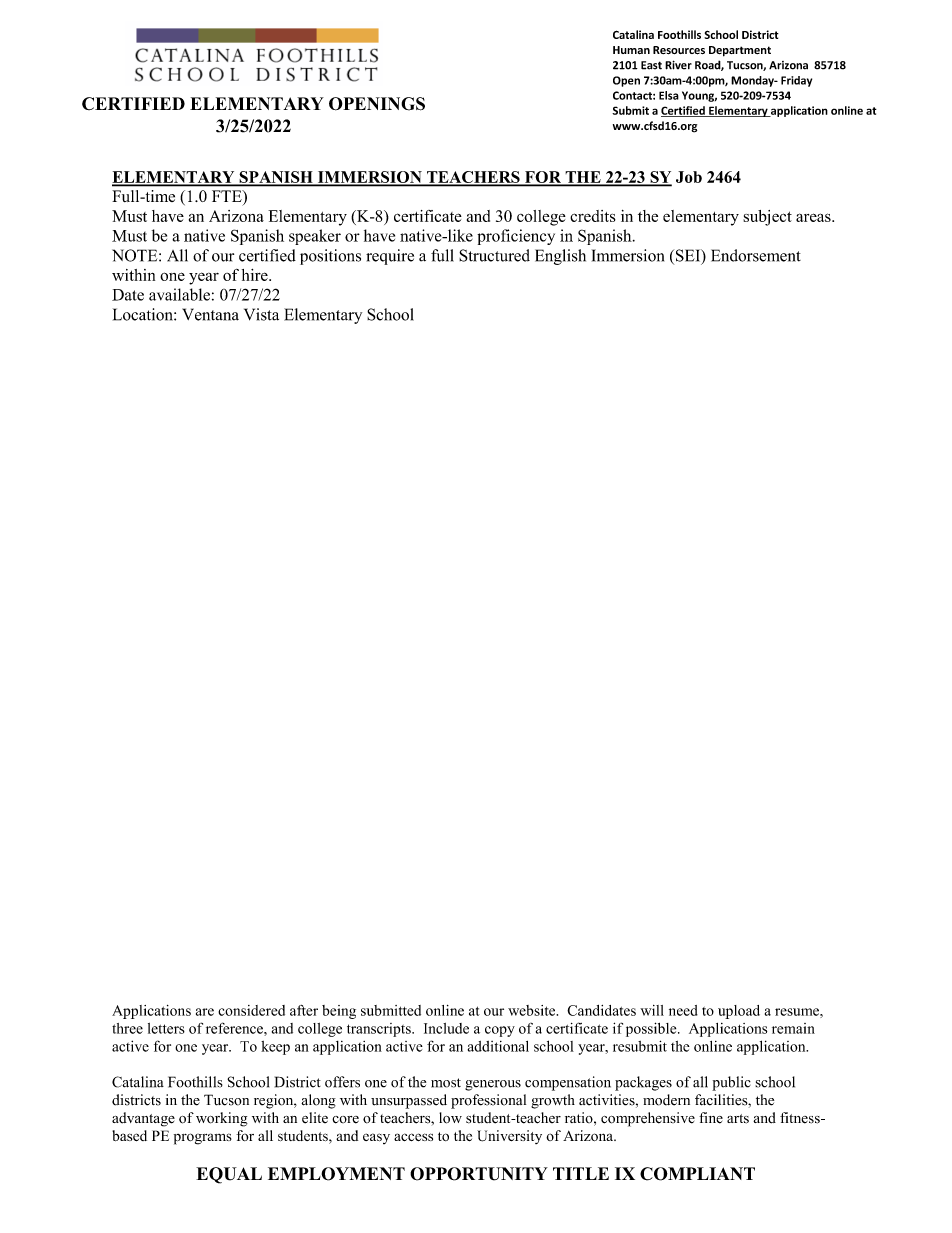  What do you see at coordinates (450, 1118) in the image?
I see `low` at bounding box center [450, 1118].
